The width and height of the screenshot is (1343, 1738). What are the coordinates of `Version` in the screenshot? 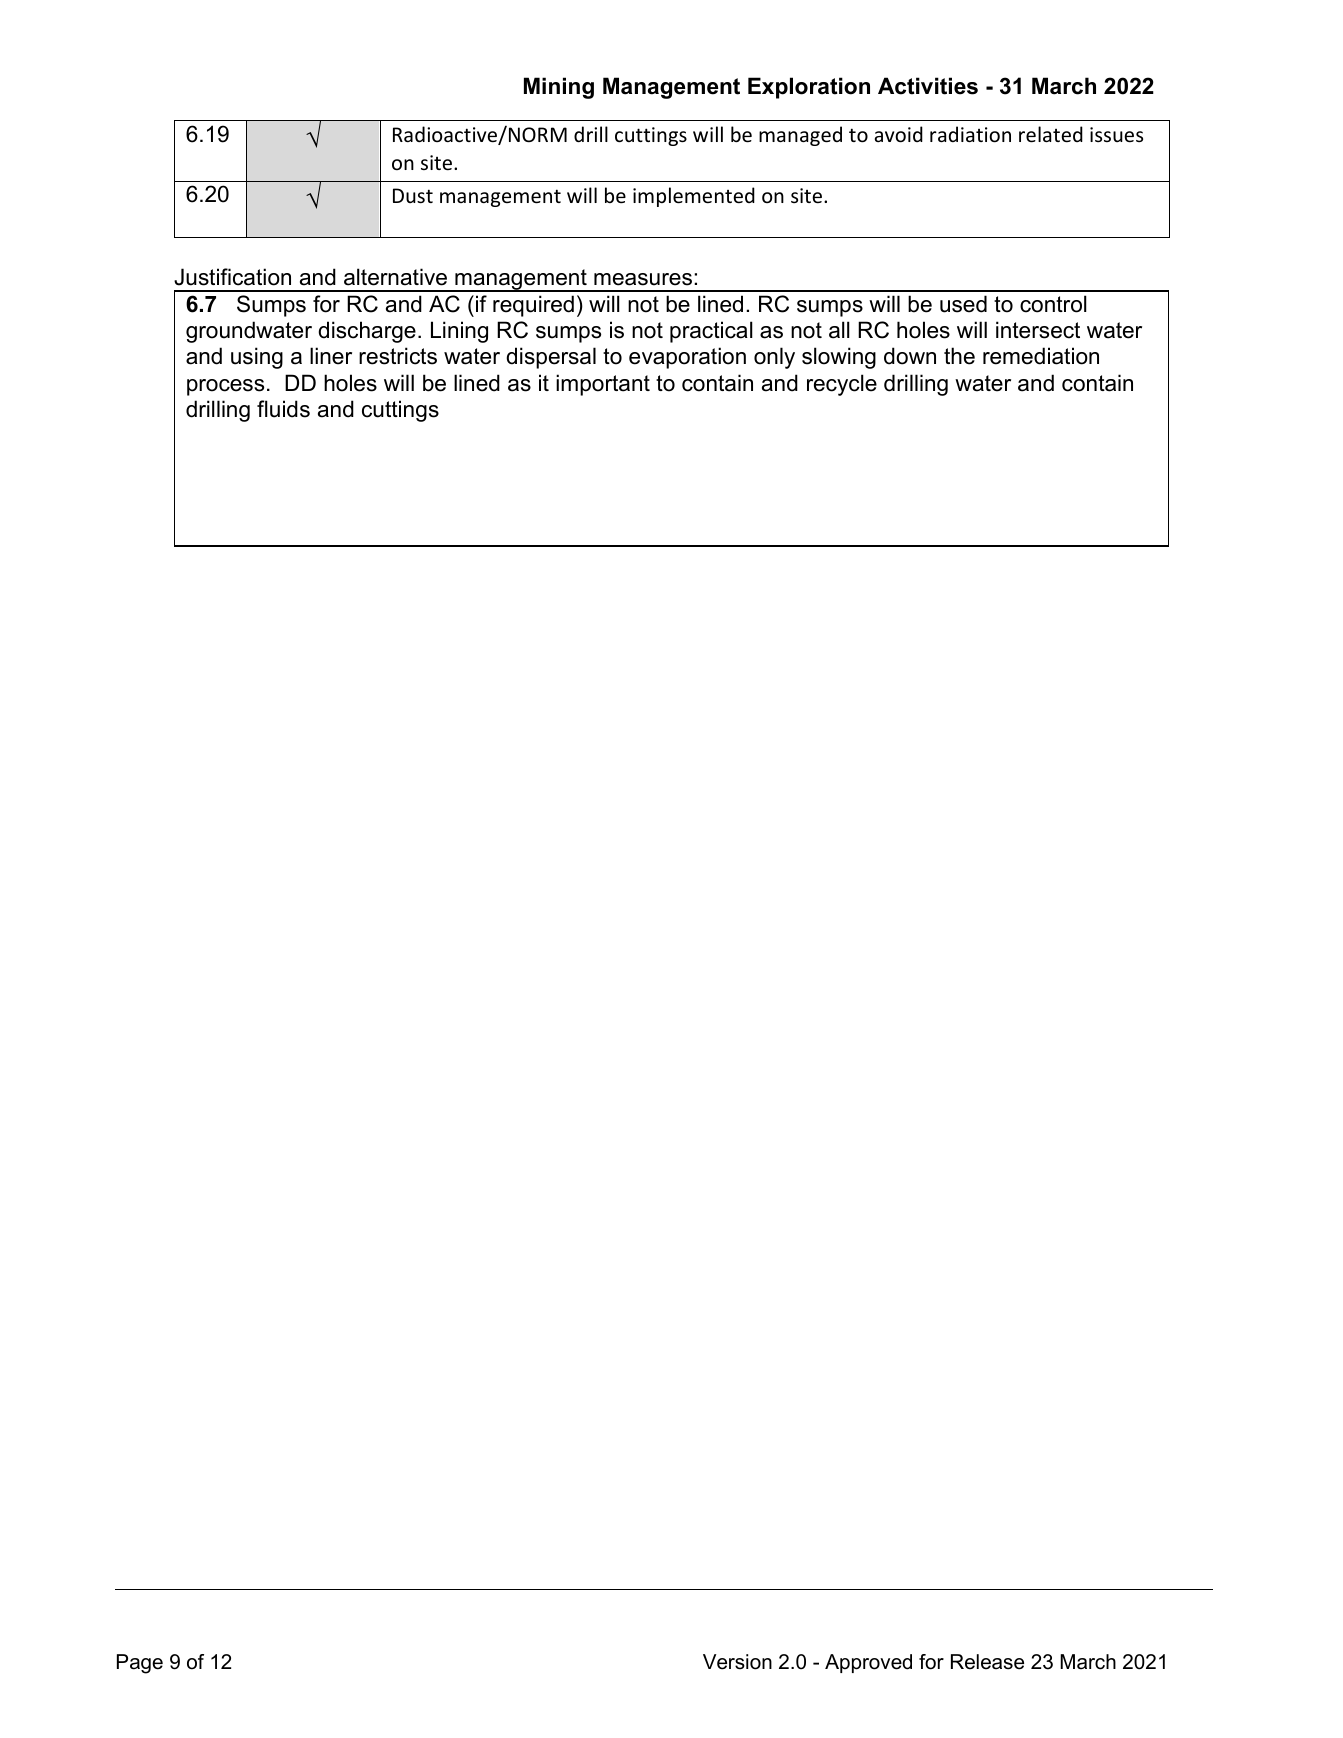 It's located at (737, 1662).
